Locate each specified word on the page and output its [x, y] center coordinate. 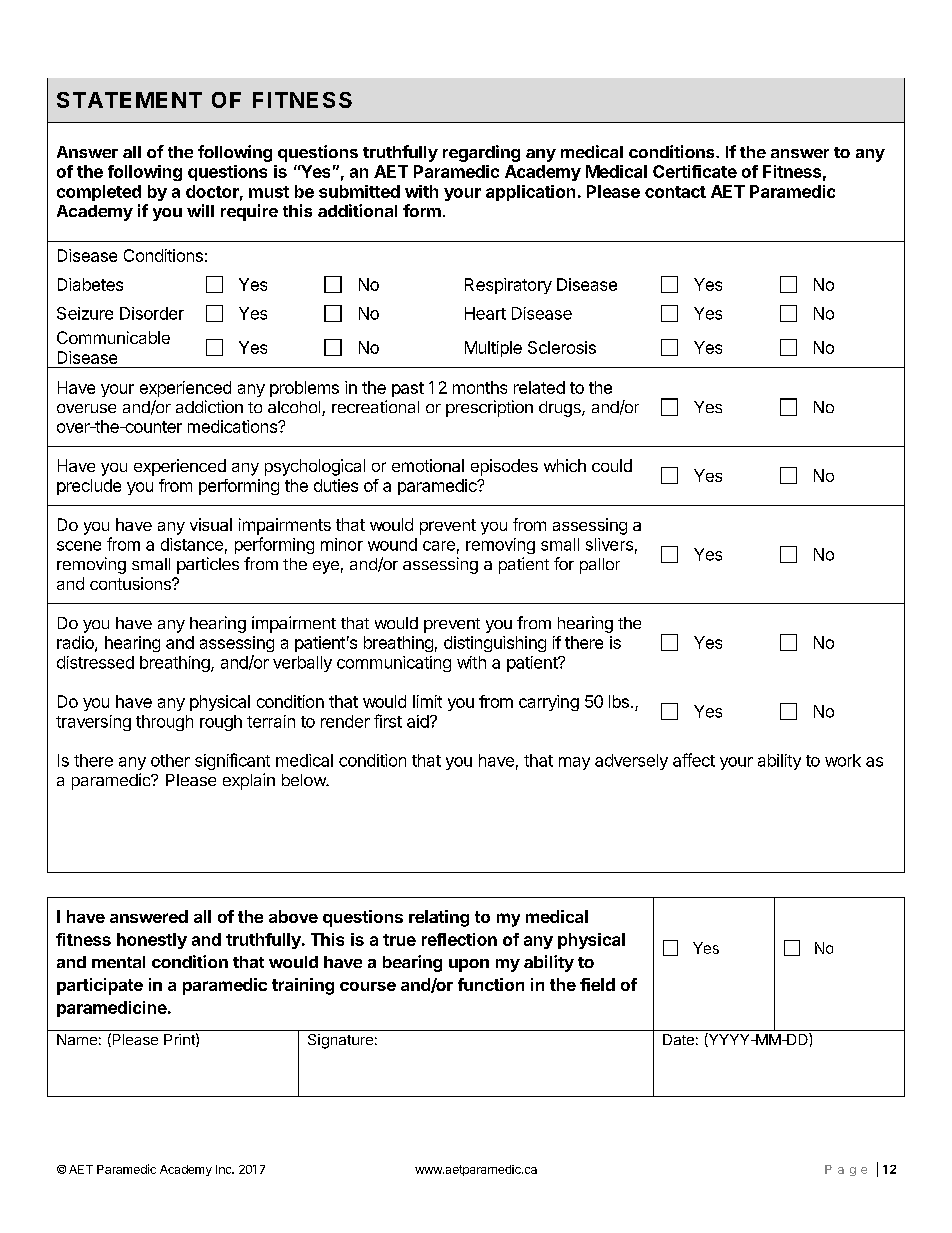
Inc [224, 1169]
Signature [340, 1041]
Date [678, 1039]
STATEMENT [129, 100]
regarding [481, 153]
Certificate [695, 171]
